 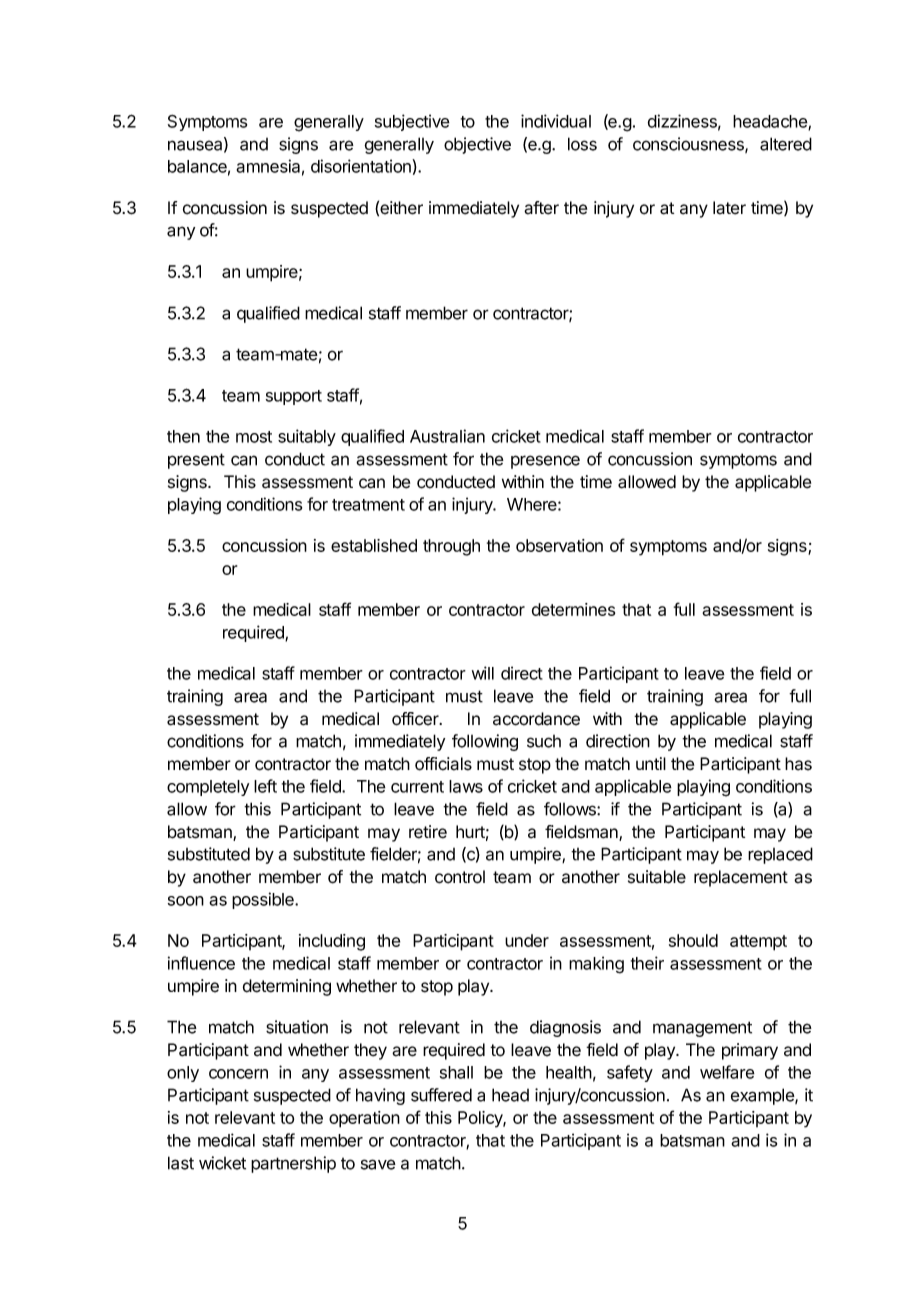 I want to click on disorientation, so click(x=362, y=166).
